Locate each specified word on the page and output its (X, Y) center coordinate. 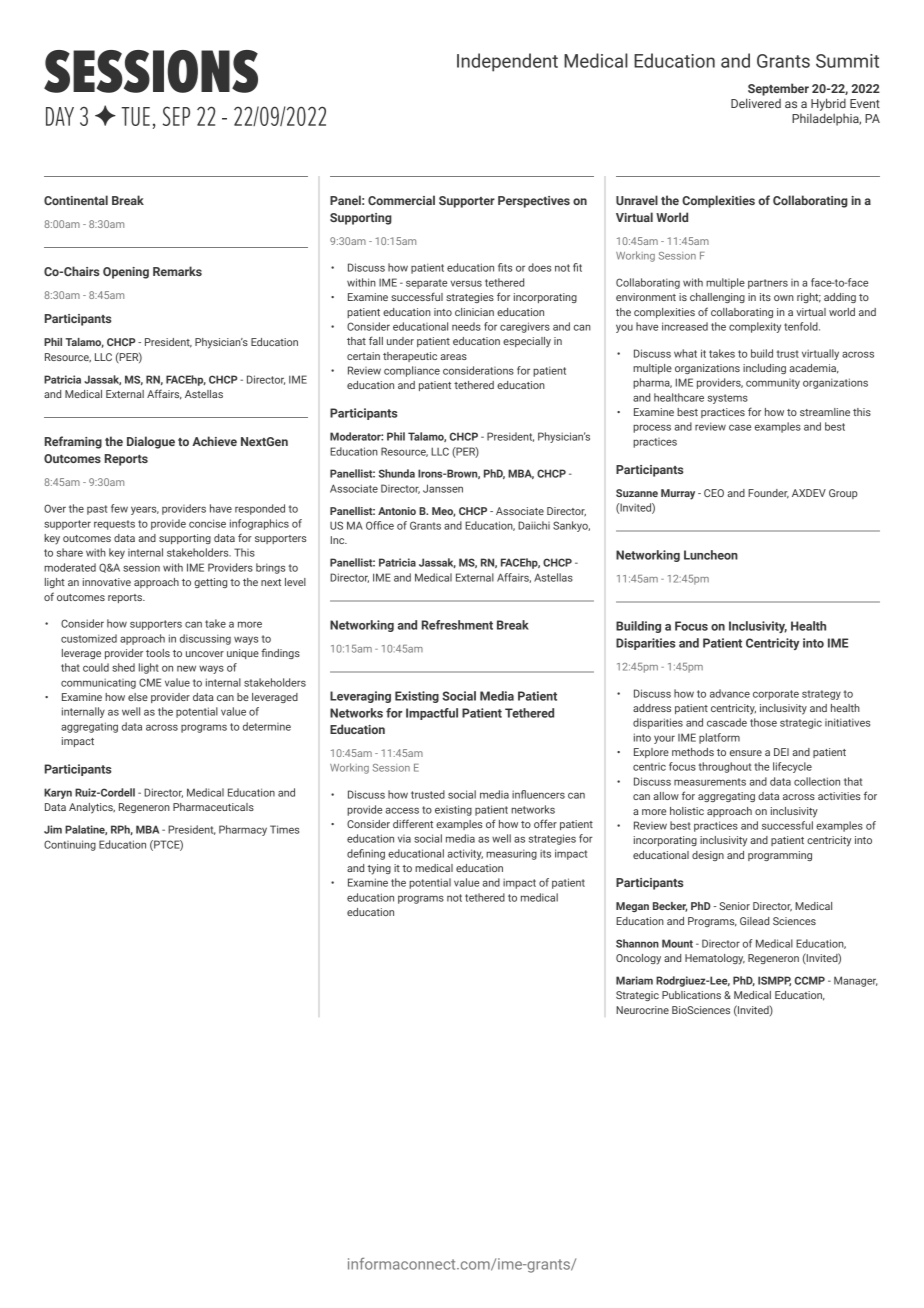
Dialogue (151, 442)
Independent (507, 62)
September (778, 89)
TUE (135, 116)
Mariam (634, 980)
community (773, 384)
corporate (776, 695)
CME (150, 682)
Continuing (70, 845)
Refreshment (457, 625)
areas (453, 357)
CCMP (810, 980)
